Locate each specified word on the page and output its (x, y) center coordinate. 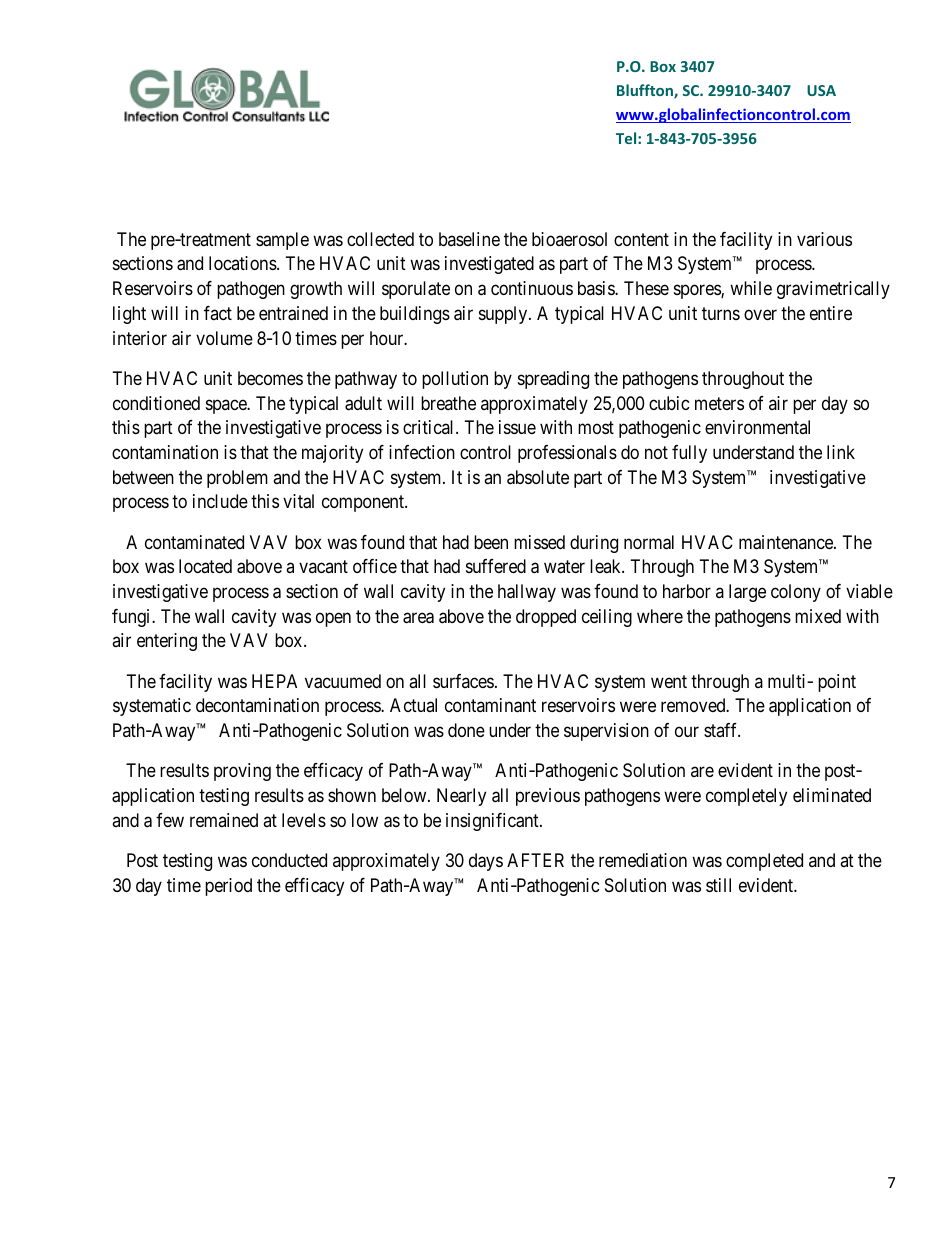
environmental (757, 427)
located (205, 566)
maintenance (787, 542)
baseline (469, 239)
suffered (496, 566)
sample (282, 241)
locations (243, 263)
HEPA (274, 681)
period (228, 887)
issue (517, 427)
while (751, 288)
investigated (489, 265)
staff (722, 730)
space (227, 406)
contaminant (490, 705)
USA (821, 90)
